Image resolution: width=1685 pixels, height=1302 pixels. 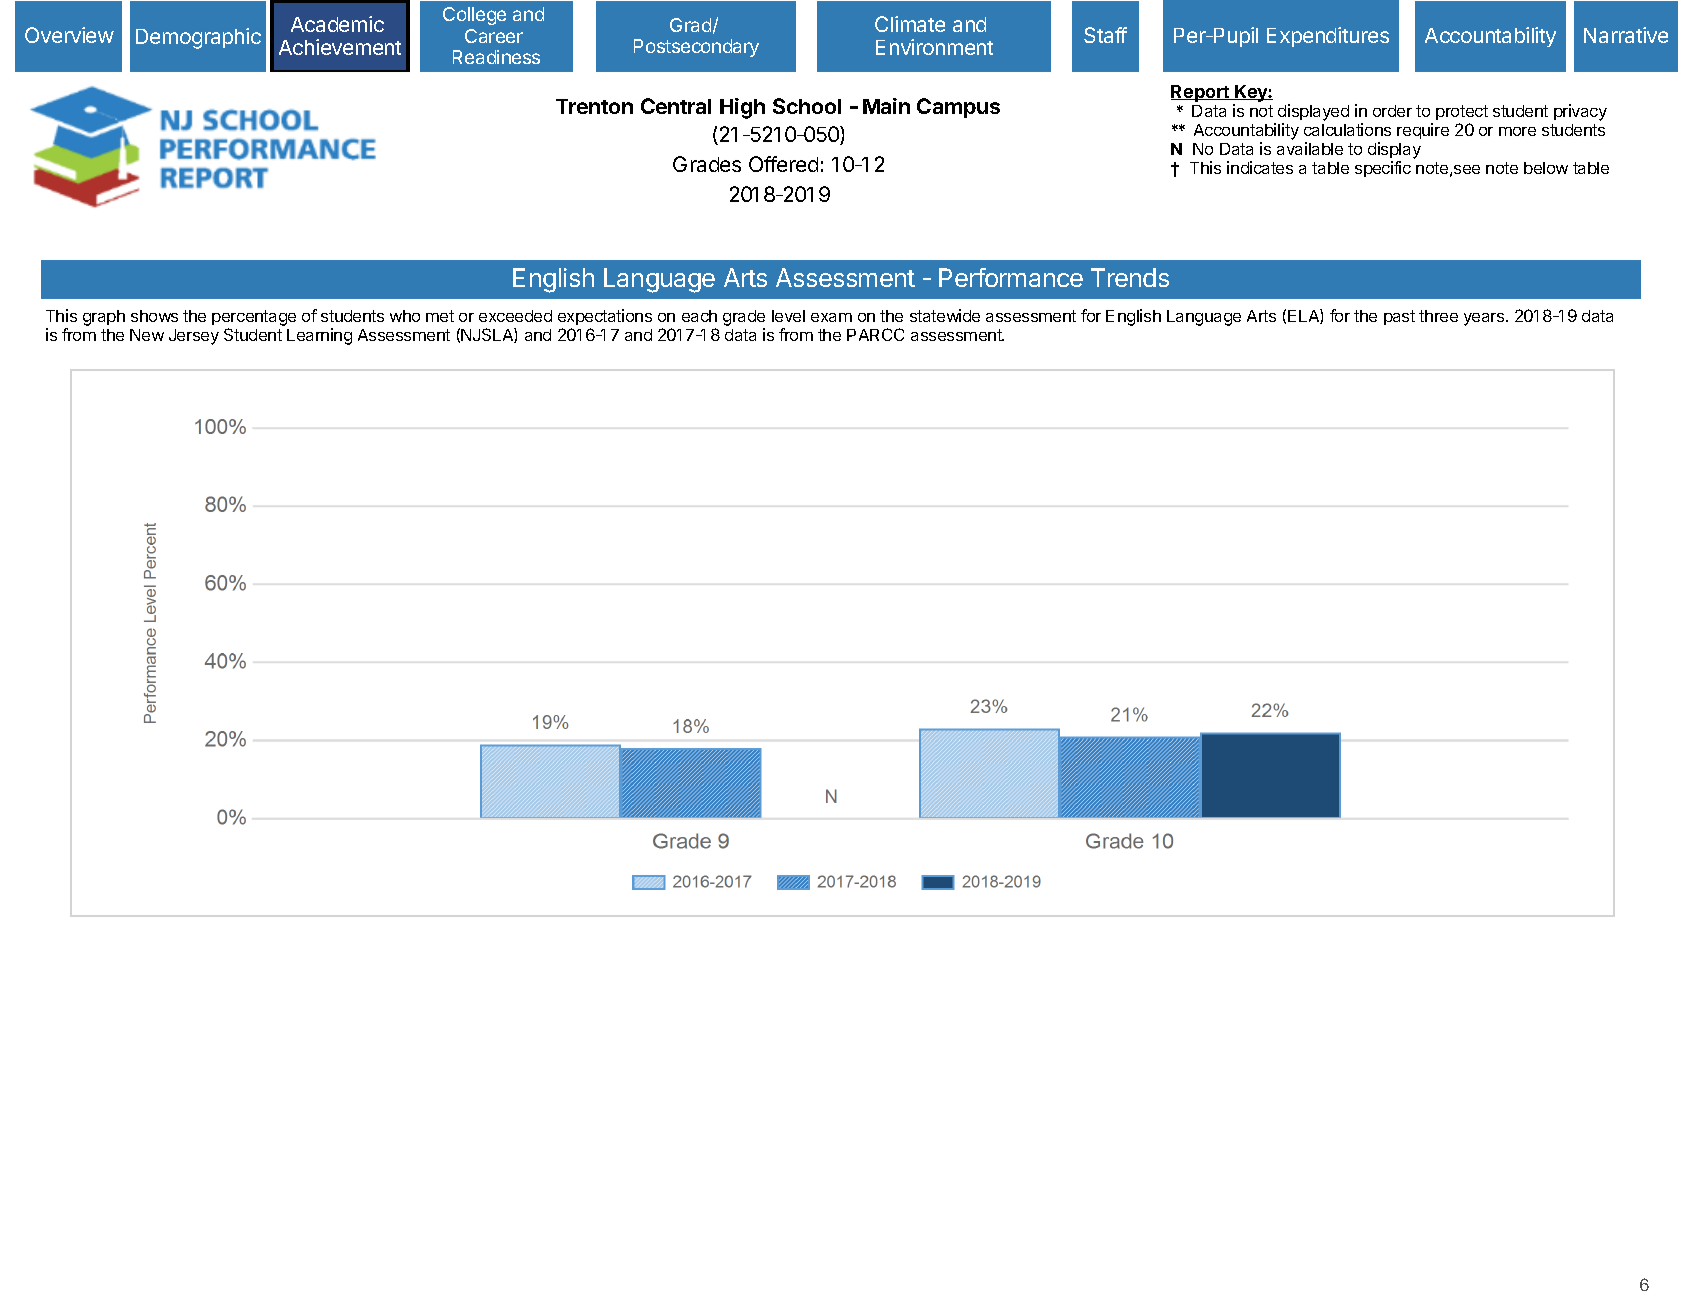 What do you see at coordinates (1328, 37) in the screenshot?
I see `Expenditures` at bounding box center [1328, 37].
